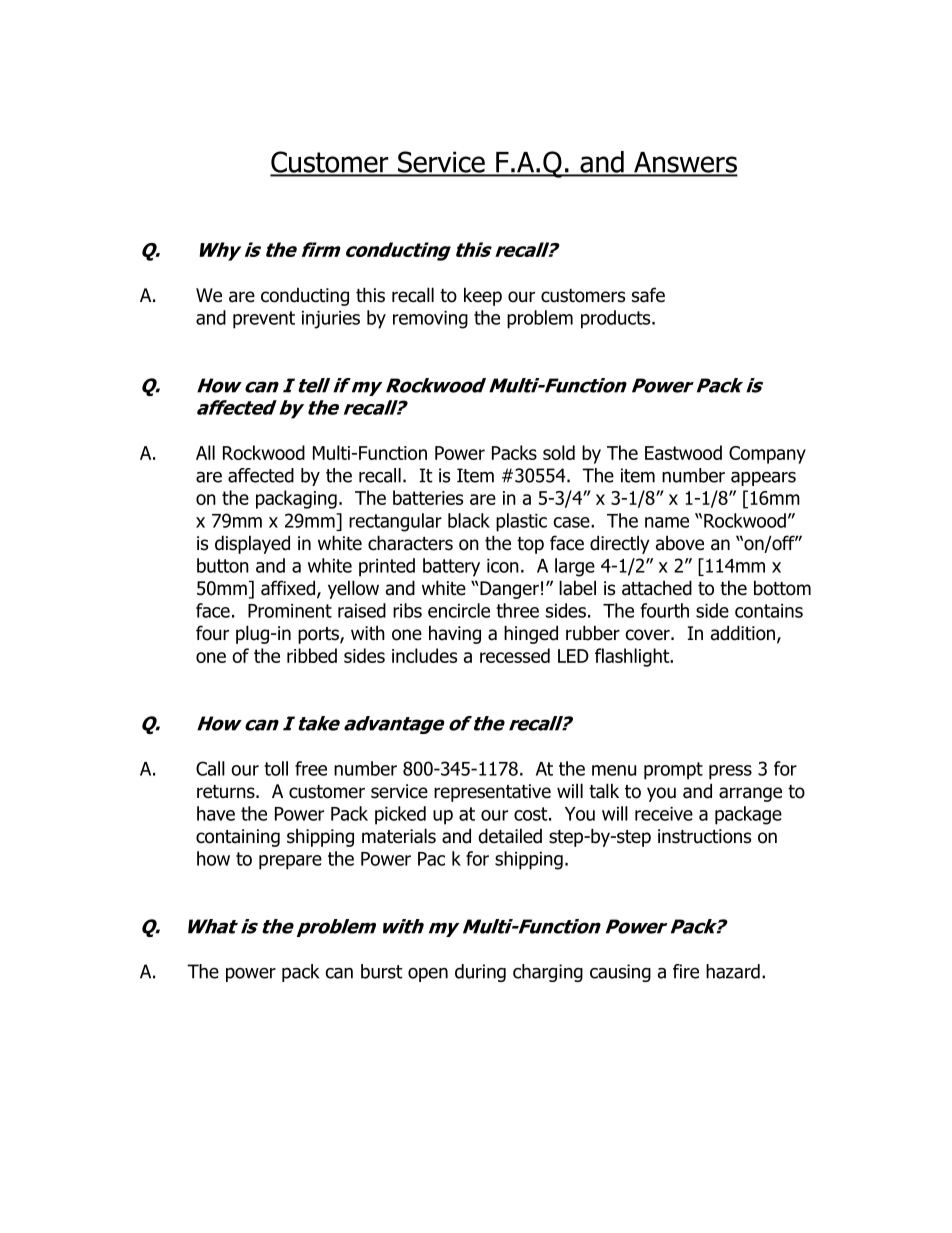 This page has height=1233, width=952. I want to click on hinged, so click(531, 634).
